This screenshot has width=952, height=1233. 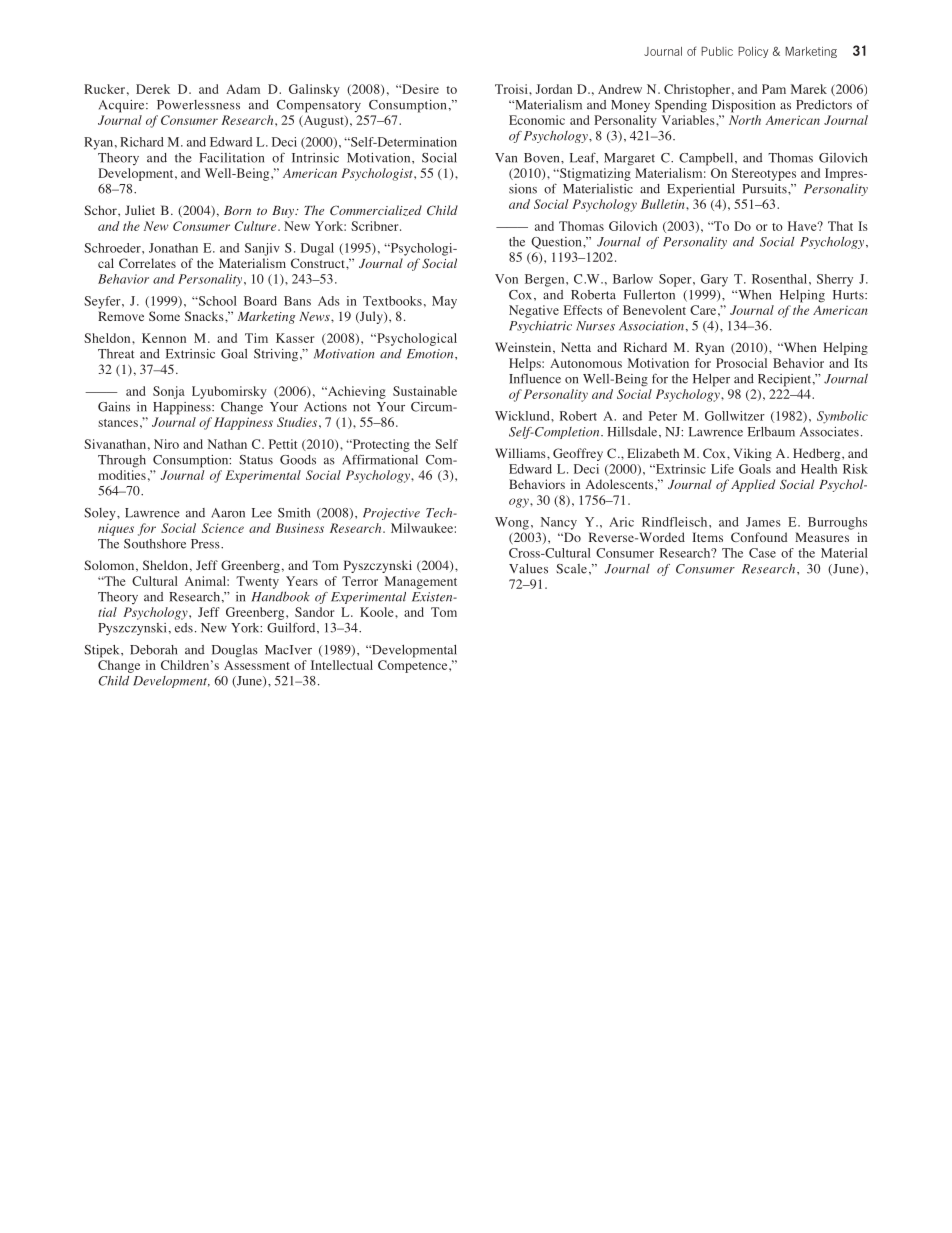 I want to click on Emotion, so click(x=431, y=354).
